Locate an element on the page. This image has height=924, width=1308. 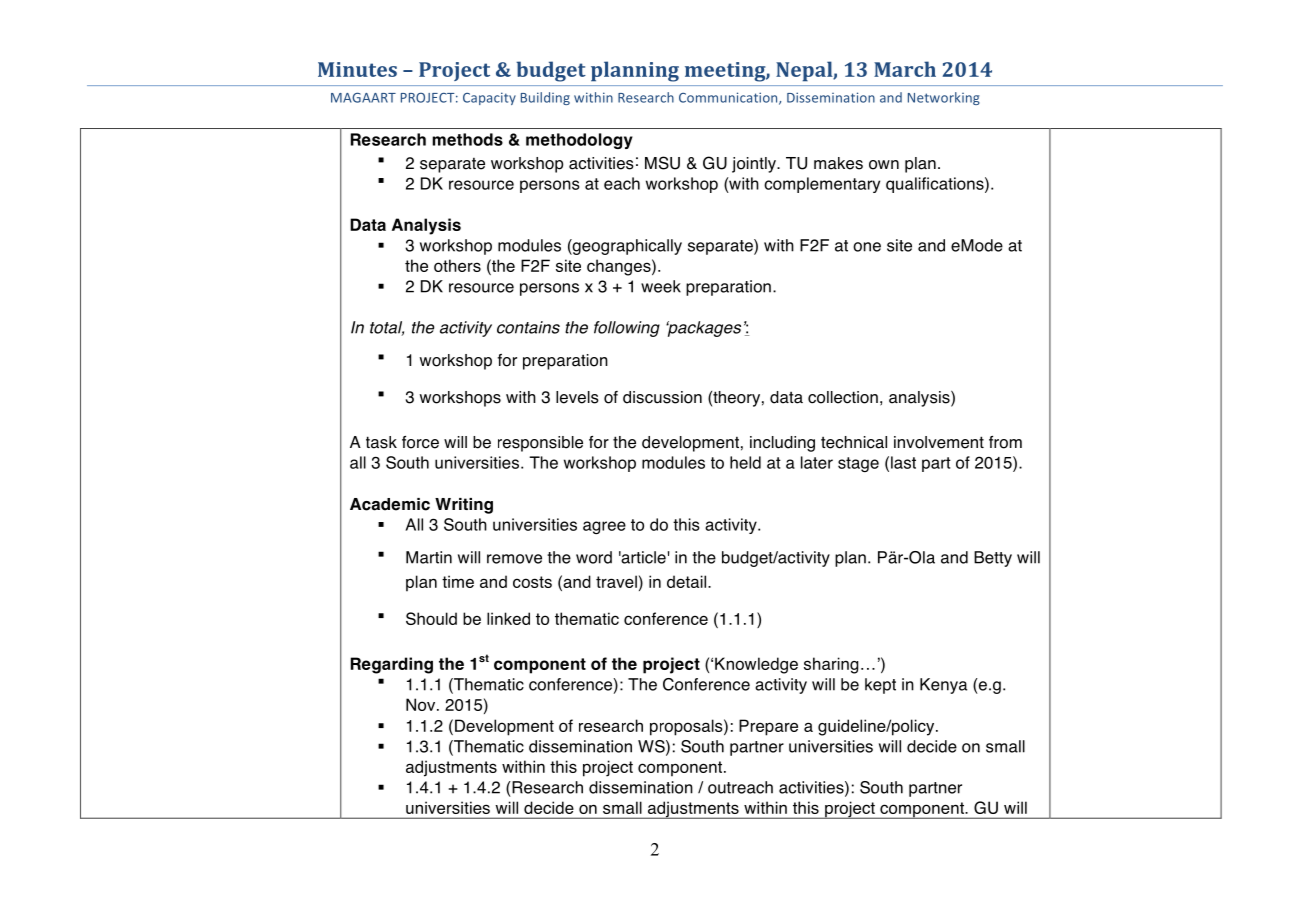
Prepare is located at coordinates (768, 727).
